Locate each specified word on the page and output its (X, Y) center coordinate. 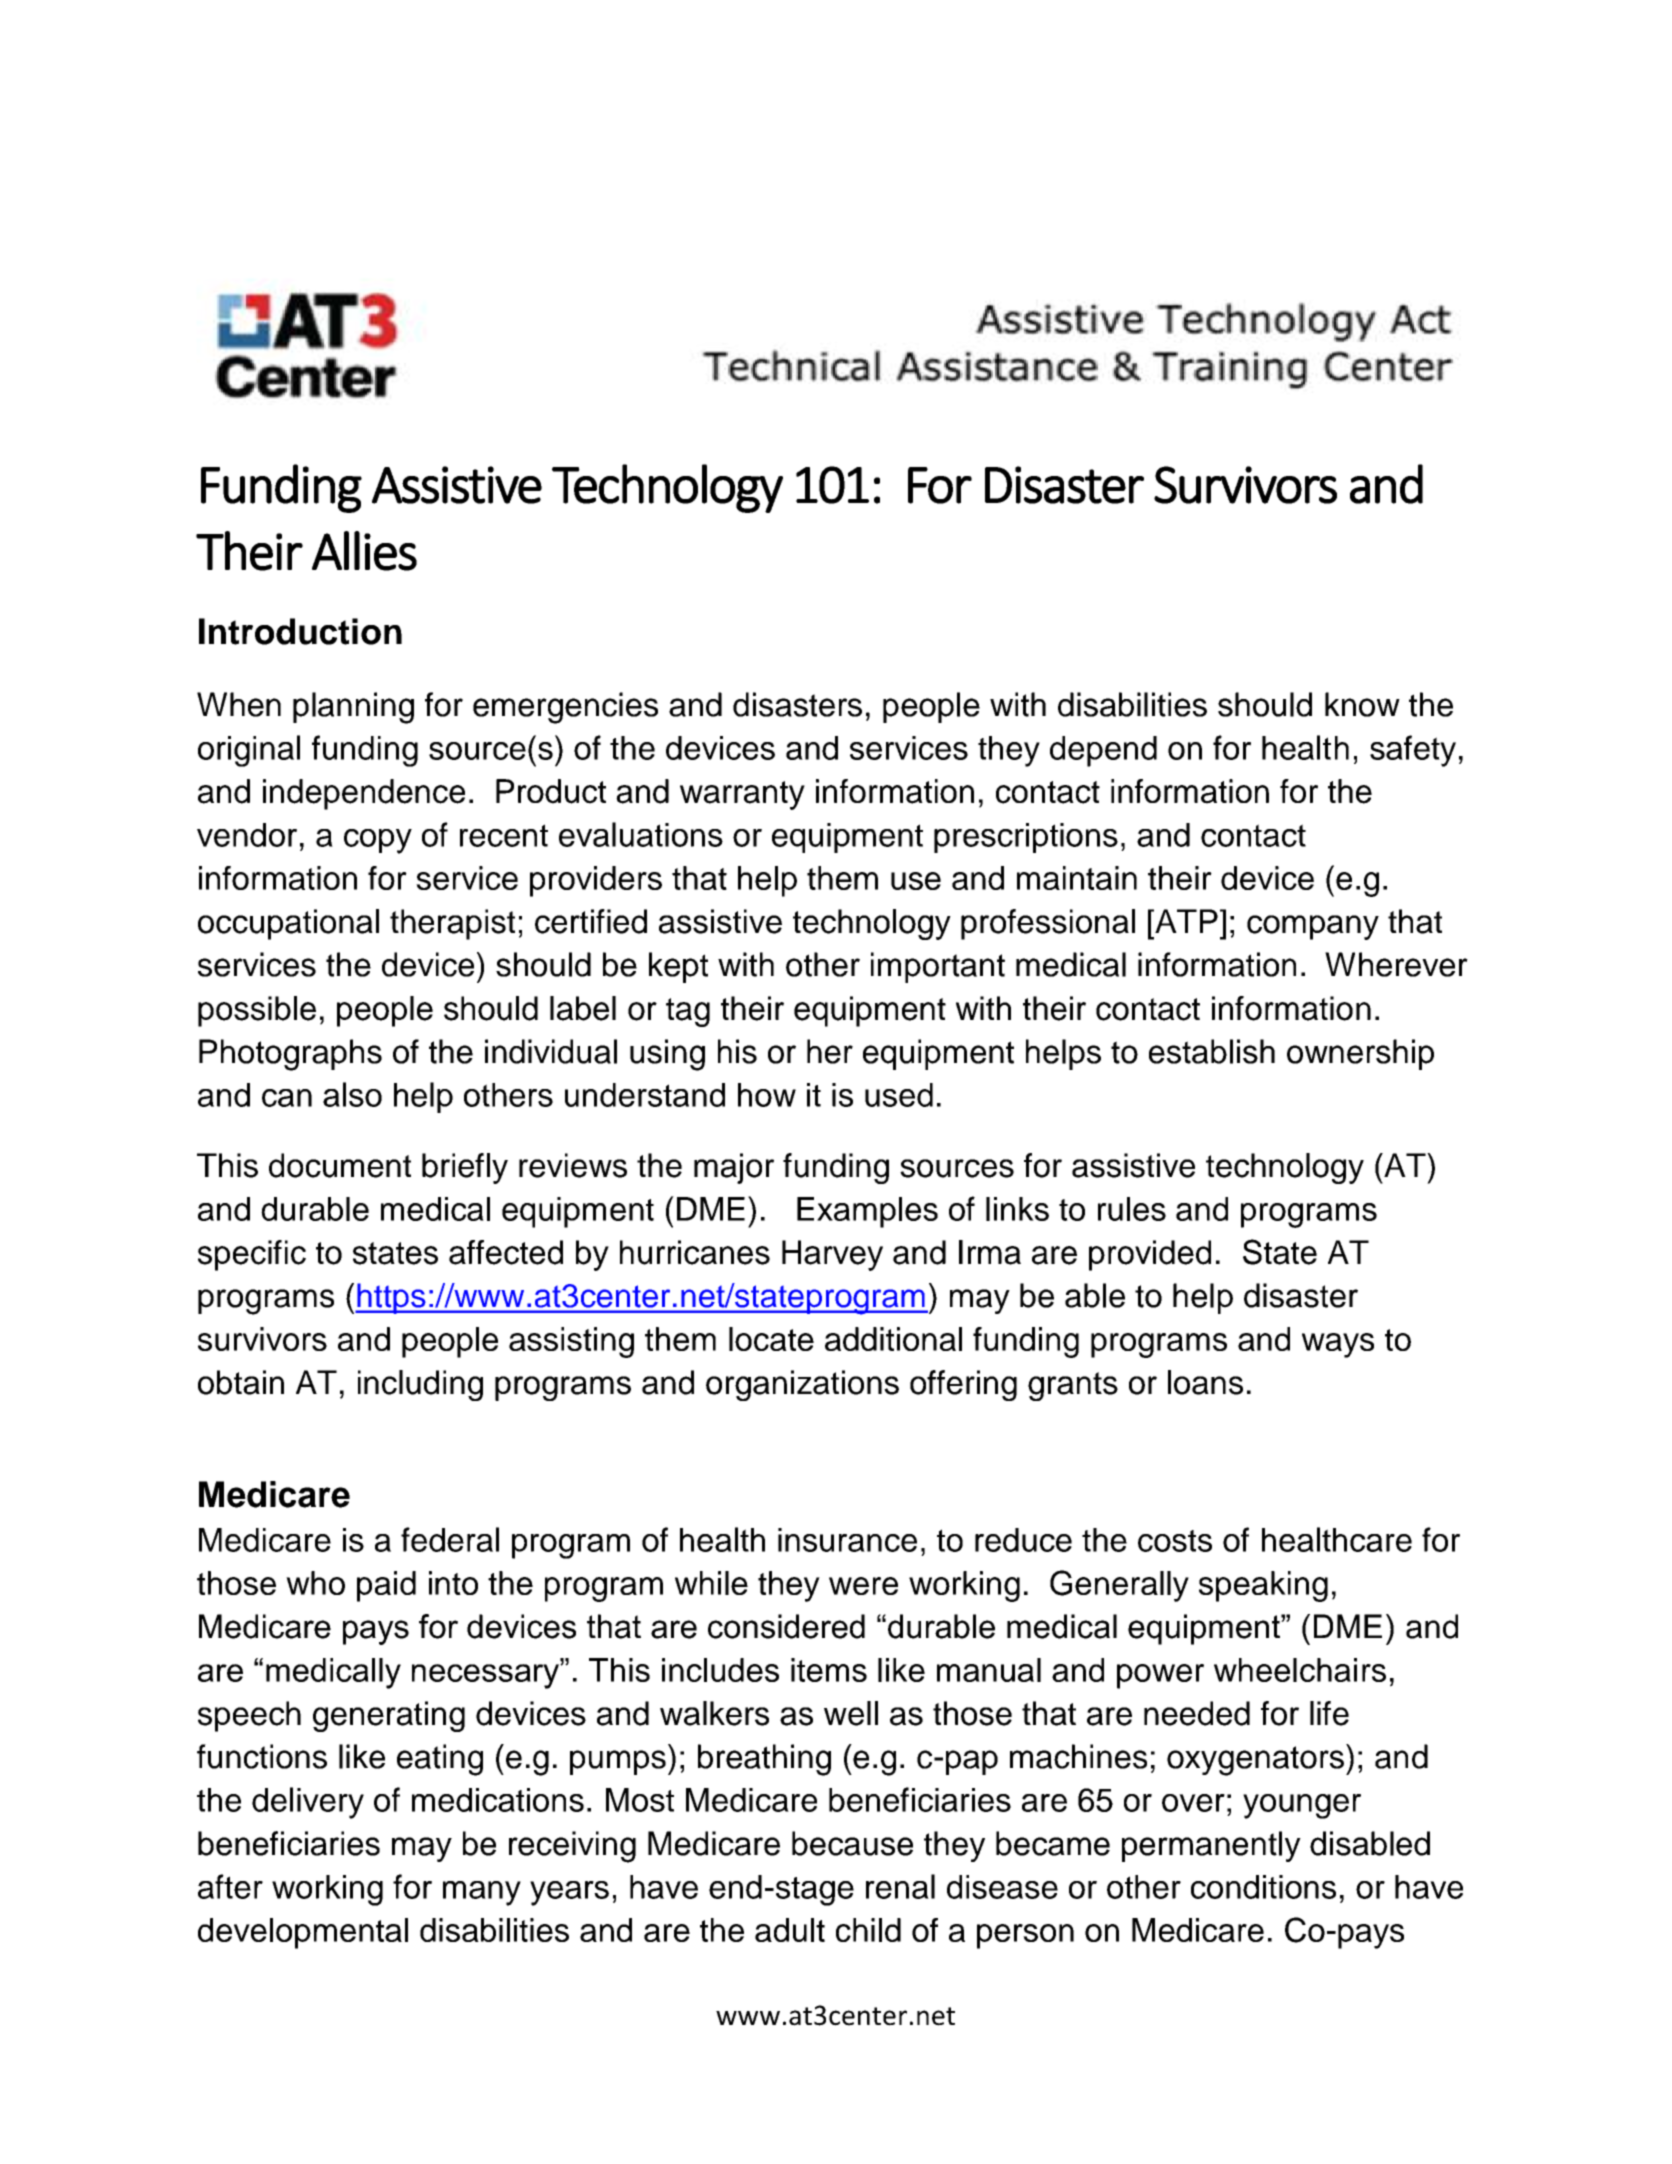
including (420, 1385)
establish (1212, 1051)
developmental (303, 1933)
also (352, 1094)
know (1362, 704)
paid (386, 1586)
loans (1205, 1382)
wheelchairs (1300, 1670)
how (767, 1095)
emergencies (565, 708)
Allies (364, 551)
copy (378, 841)
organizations (802, 1385)
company (1313, 927)
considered (786, 1626)
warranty (742, 795)
